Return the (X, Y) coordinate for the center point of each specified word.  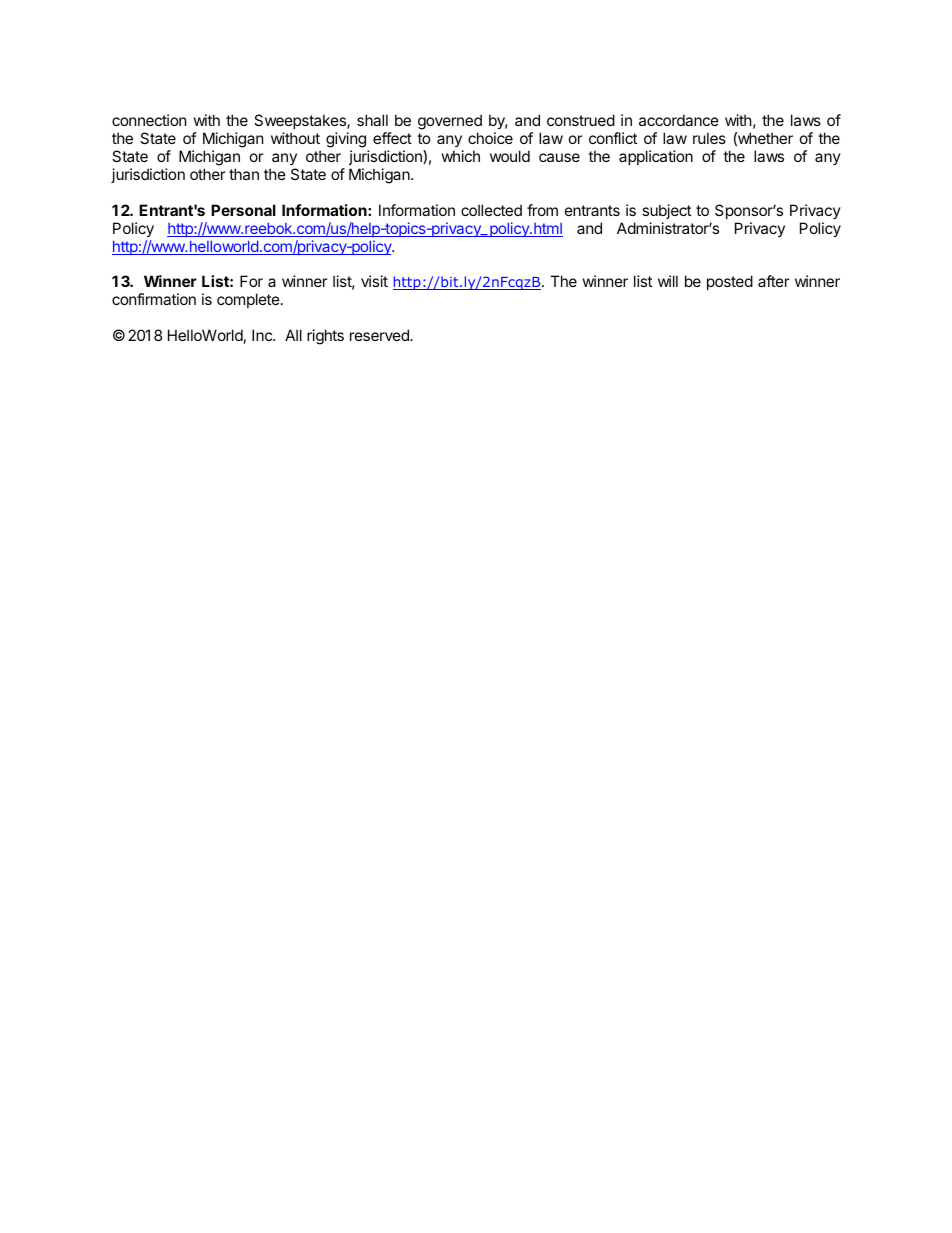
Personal (243, 210)
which (461, 156)
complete (248, 300)
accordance (679, 120)
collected (491, 210)
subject (666, 211)
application (656, 157)
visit (374, 281)
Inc (263, 335)
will (668, 281)
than (244, 174)
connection (149, 120)
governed (450, 123)
